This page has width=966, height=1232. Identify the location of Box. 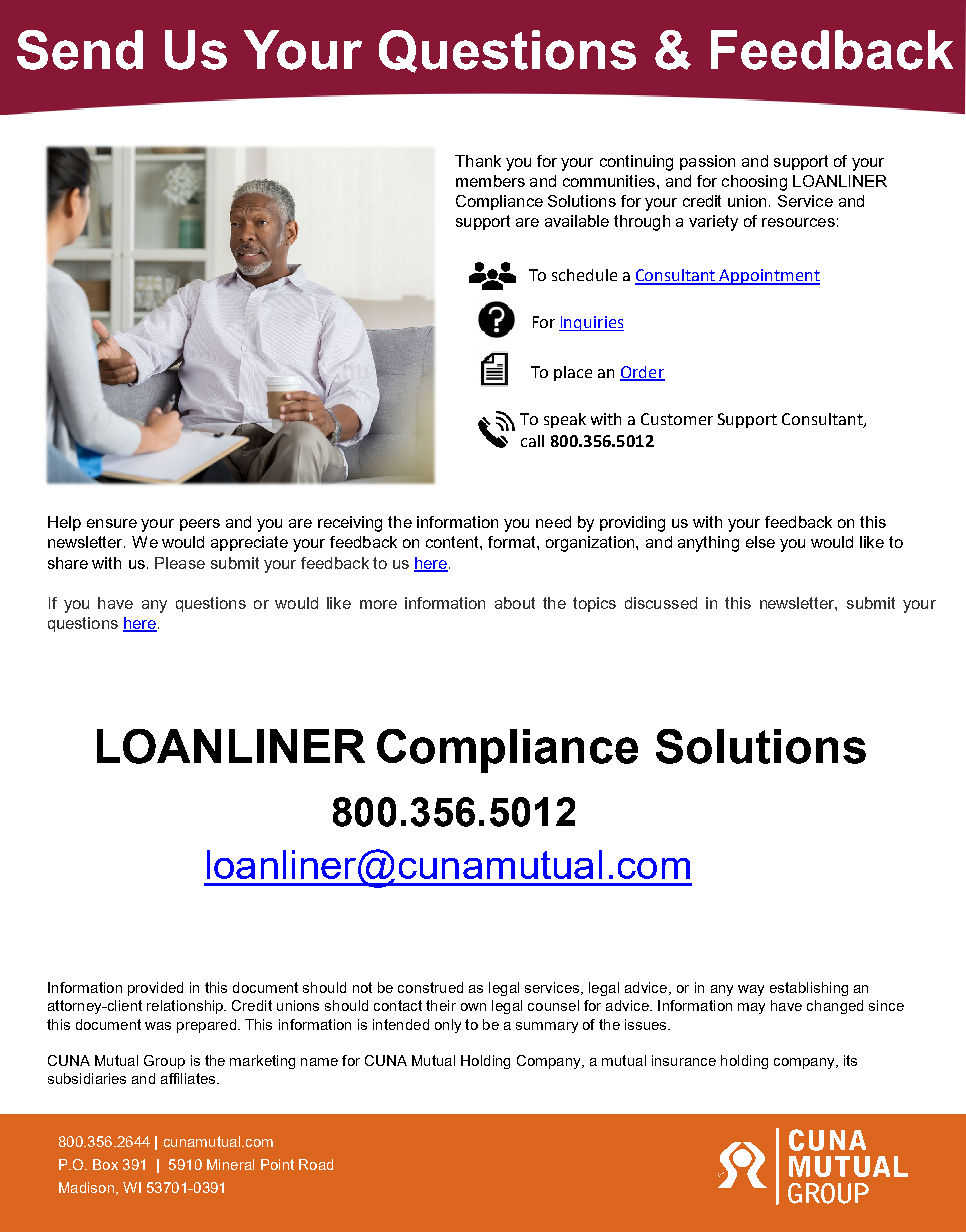
(105, 1164).
